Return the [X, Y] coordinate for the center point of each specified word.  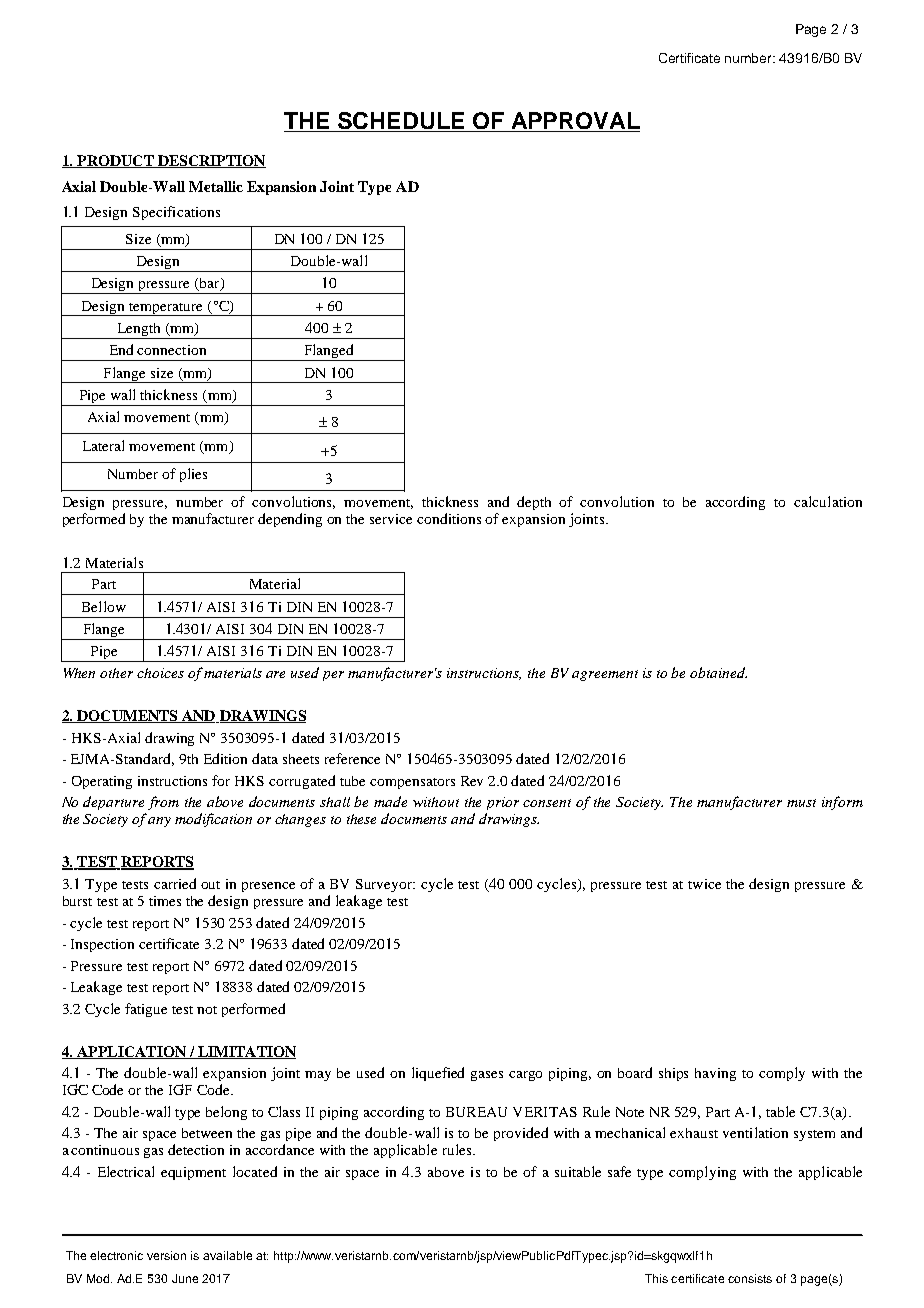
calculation [828, 501]
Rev [472, 781]
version [166, 1255]
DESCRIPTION [211, 161]
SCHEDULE [401, 122]
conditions [449, 518]
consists [750, 1278]
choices [160, 673]
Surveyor [385, 885]
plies [193, 475]
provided [521, 1134]
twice [704, 884]
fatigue [146, 1010]
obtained [718, 672]
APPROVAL [574, 122]
